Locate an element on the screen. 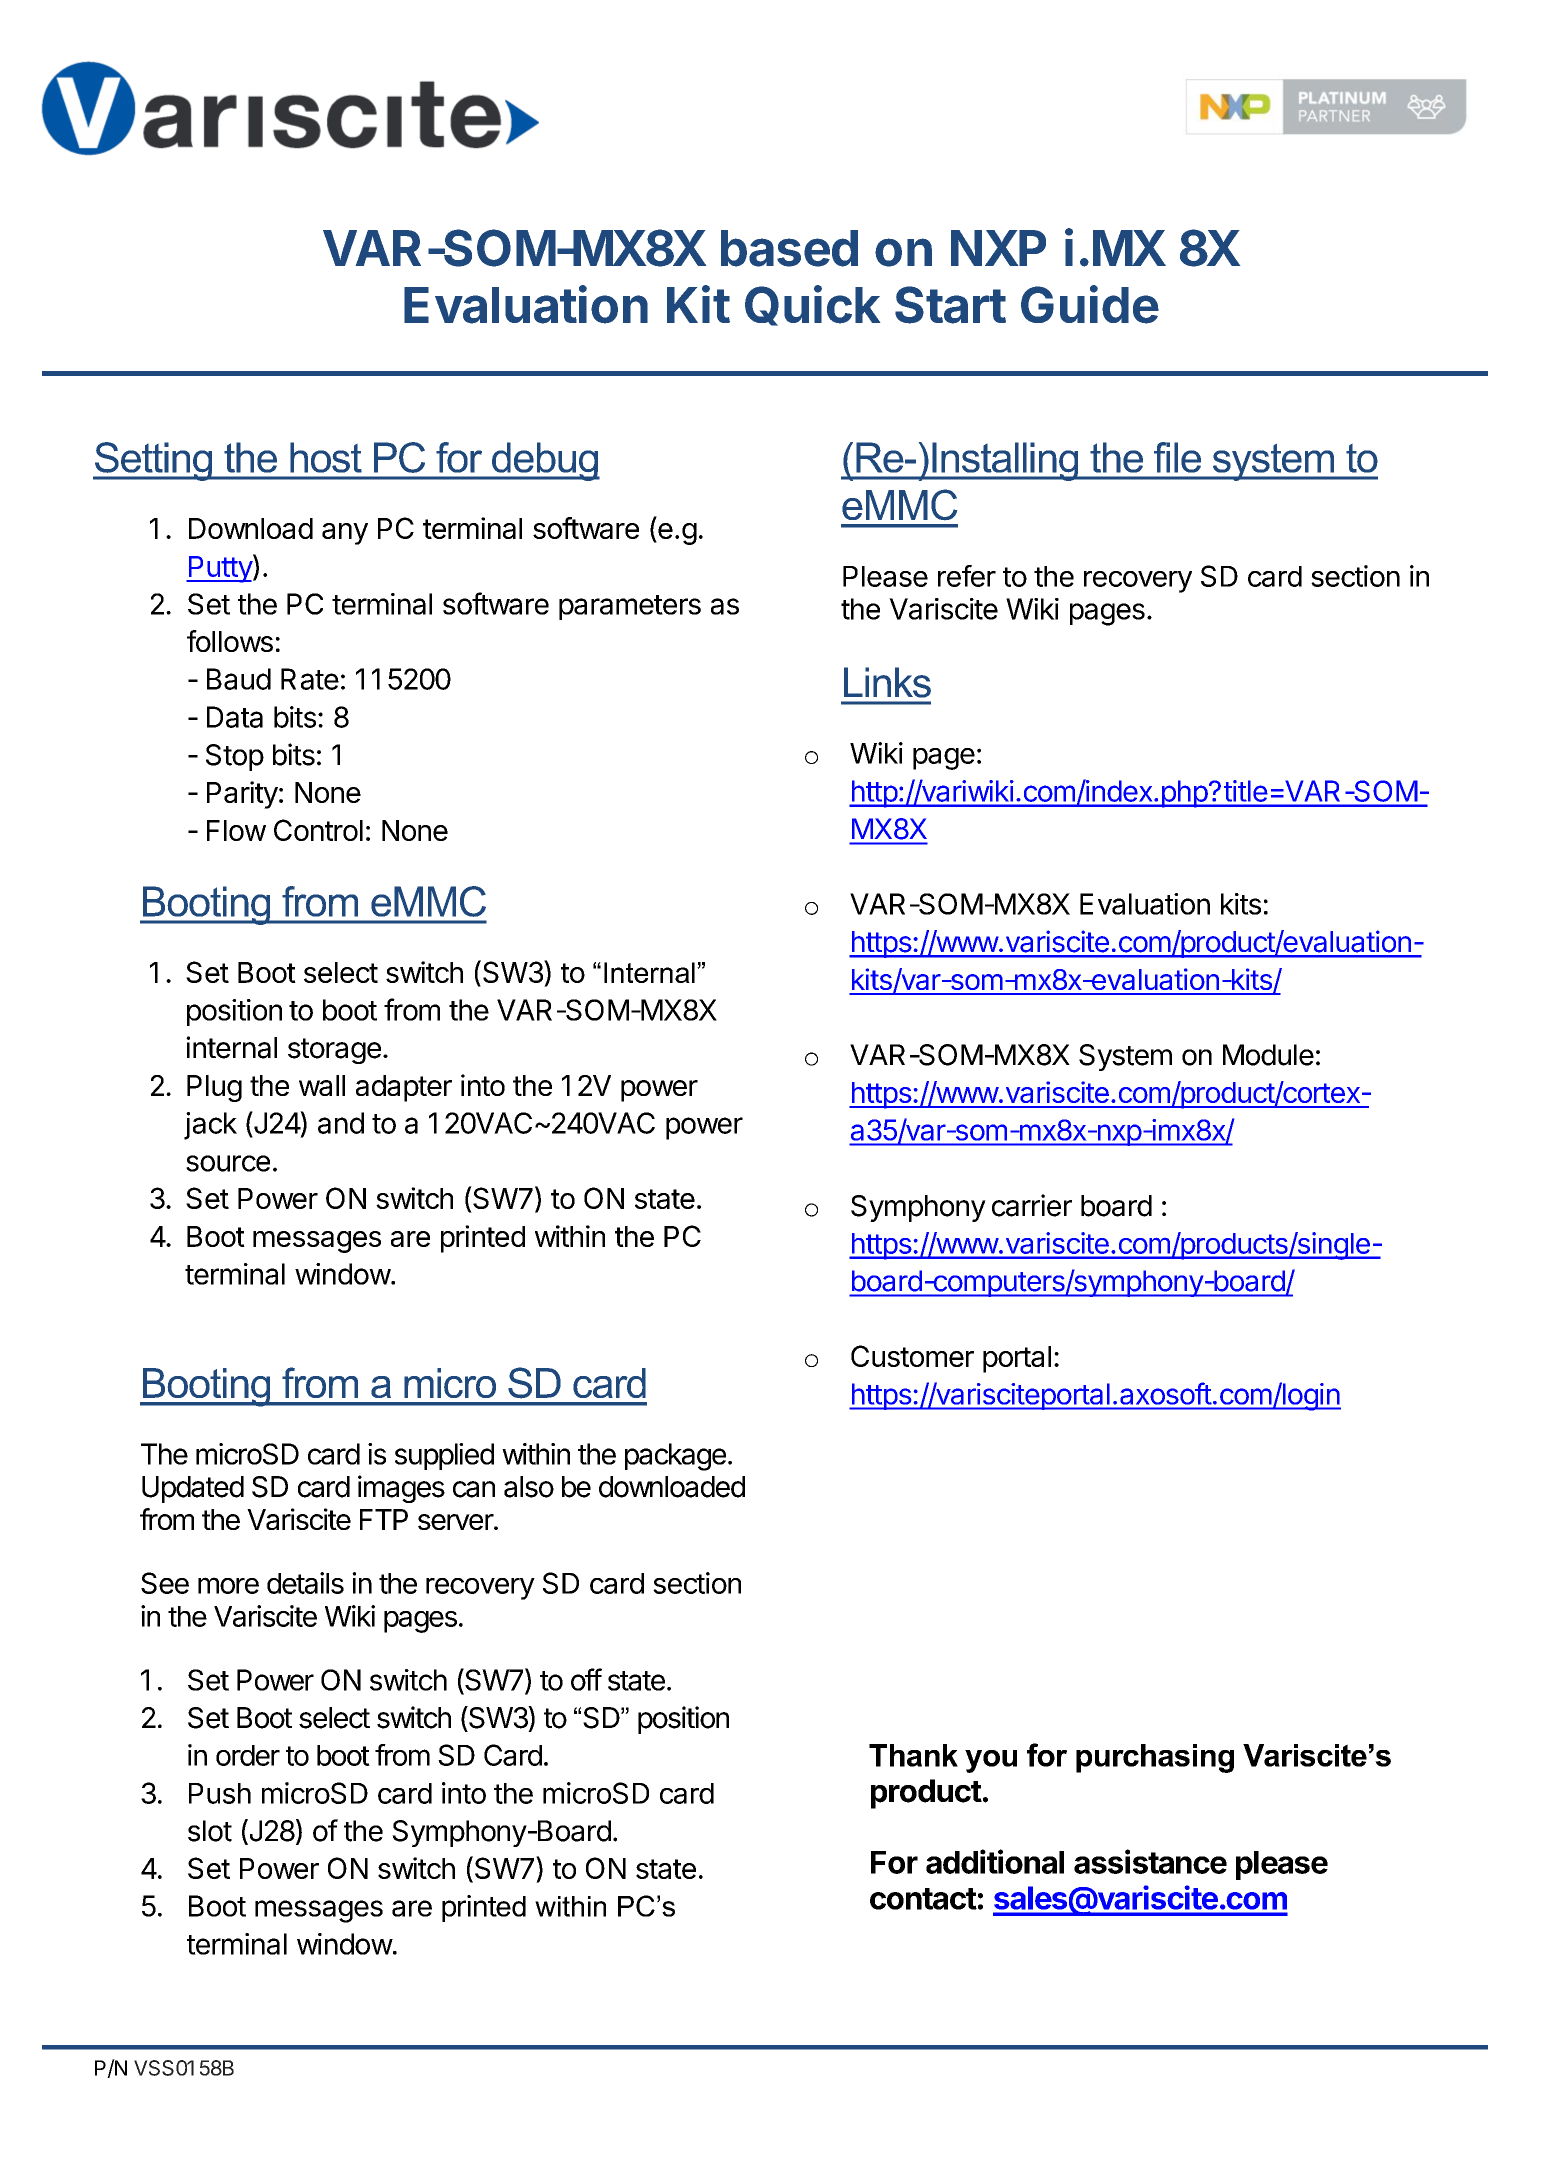 The width and height of the screenshot is (1542, 2181). host is located at coordinates (326, 457).
